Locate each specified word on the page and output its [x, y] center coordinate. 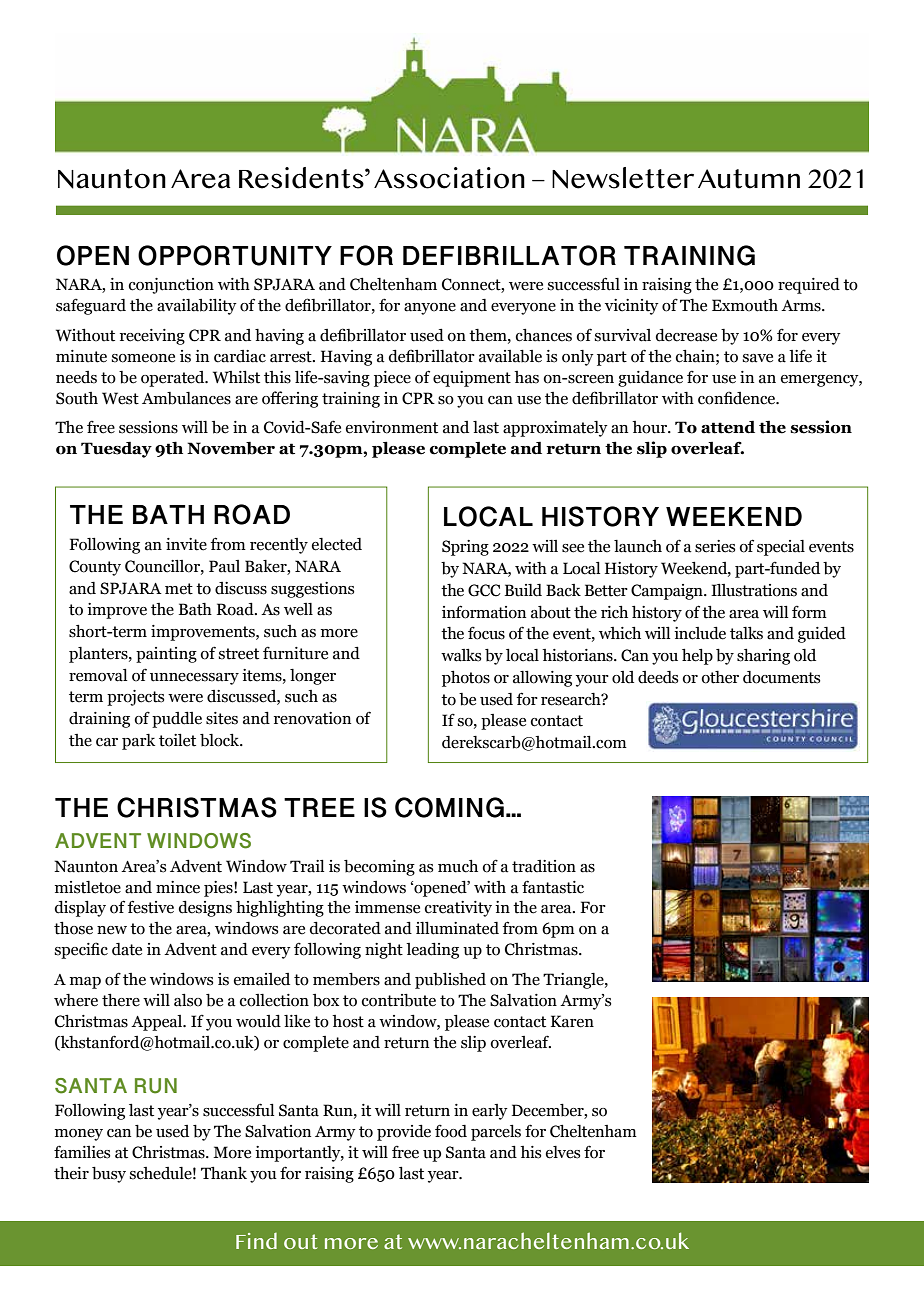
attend [728, 427]
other [720, 677]
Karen [572, 1021]
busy [109, 1175]
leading [432, 950]
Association [449, 178]
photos [466, 679]
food [451, 1131]
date [127, 949]
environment [392, 427]
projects [136, 698]
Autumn [749, 179]
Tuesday [116, 449]
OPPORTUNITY [235, 255]
